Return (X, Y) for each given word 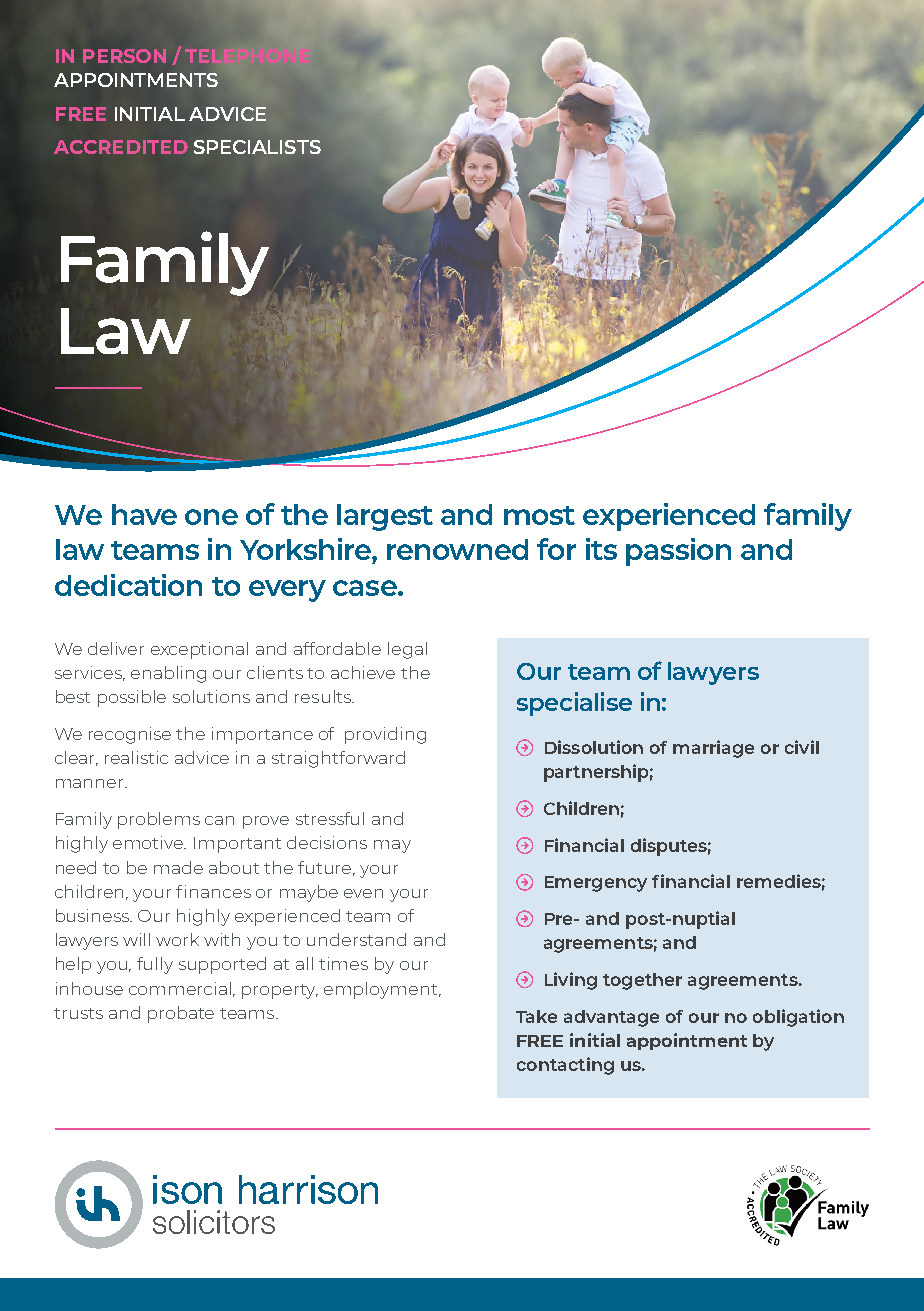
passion (678, 552)
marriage (713, 749)
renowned (457, 549)
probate (181, 1014)
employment (382, 990)
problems (159, 820)
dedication (128, 585)
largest (385, 517)
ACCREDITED (121, 147)
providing (385, 735)
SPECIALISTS (257, 147)
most (539, 515)
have (144, 514)
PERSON (124, 56)
